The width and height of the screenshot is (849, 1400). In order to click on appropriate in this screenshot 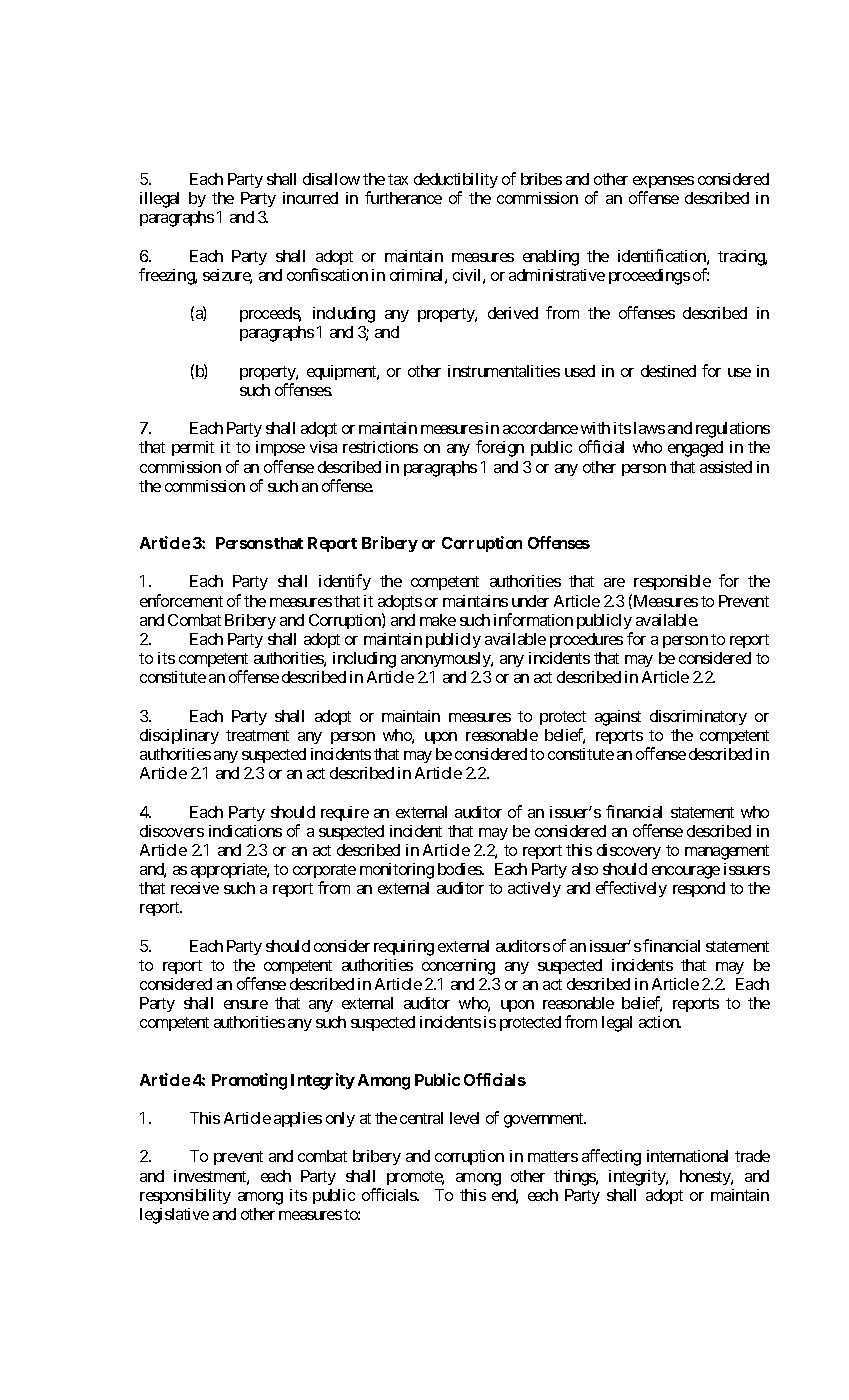, I will do `click(229, 870)`.
